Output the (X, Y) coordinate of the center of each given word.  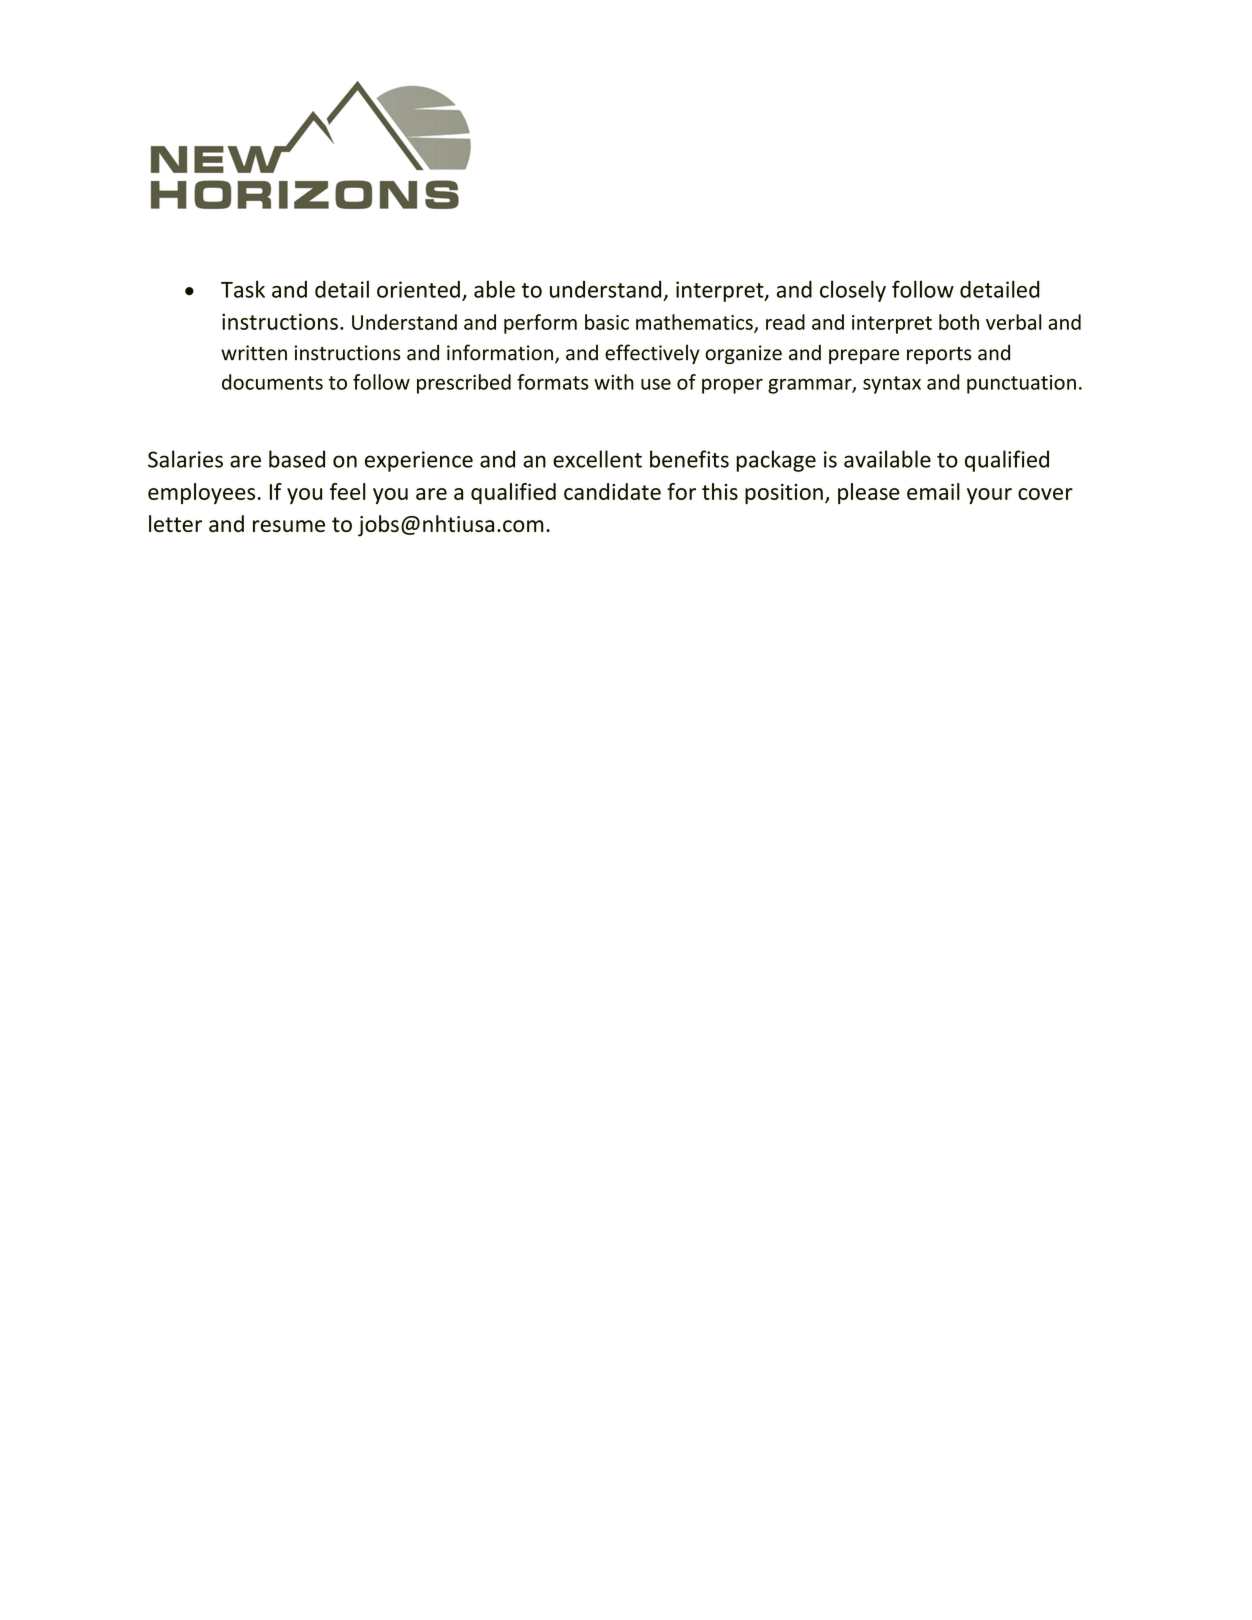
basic (607, 322)
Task (243, 289)
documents (272, 382)
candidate (612, 491)
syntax (892, 385)
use (656, 384)
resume (289, 526)
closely (853, 291)
